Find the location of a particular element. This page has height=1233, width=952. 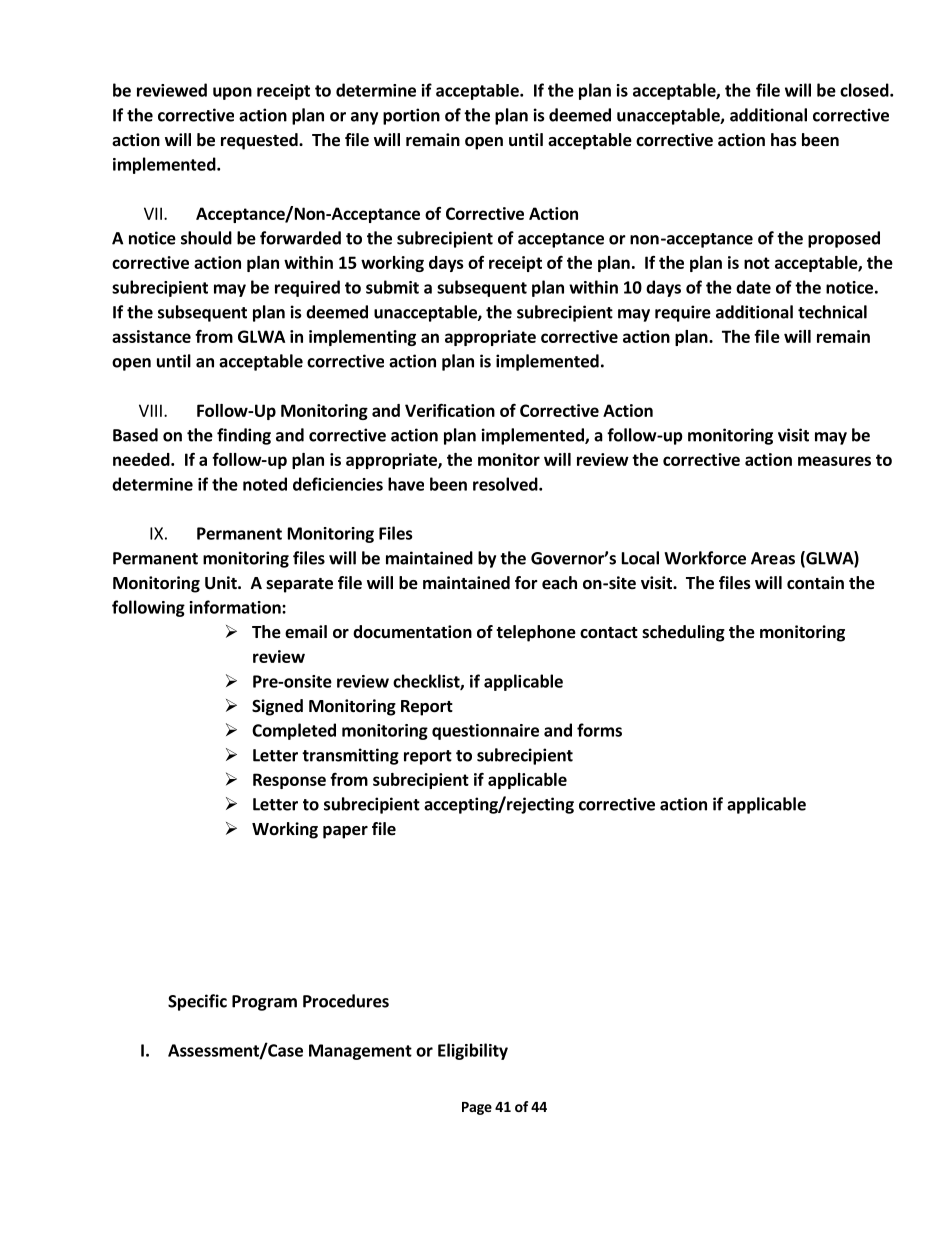

Specific is located at coordinates (197, 1002).
